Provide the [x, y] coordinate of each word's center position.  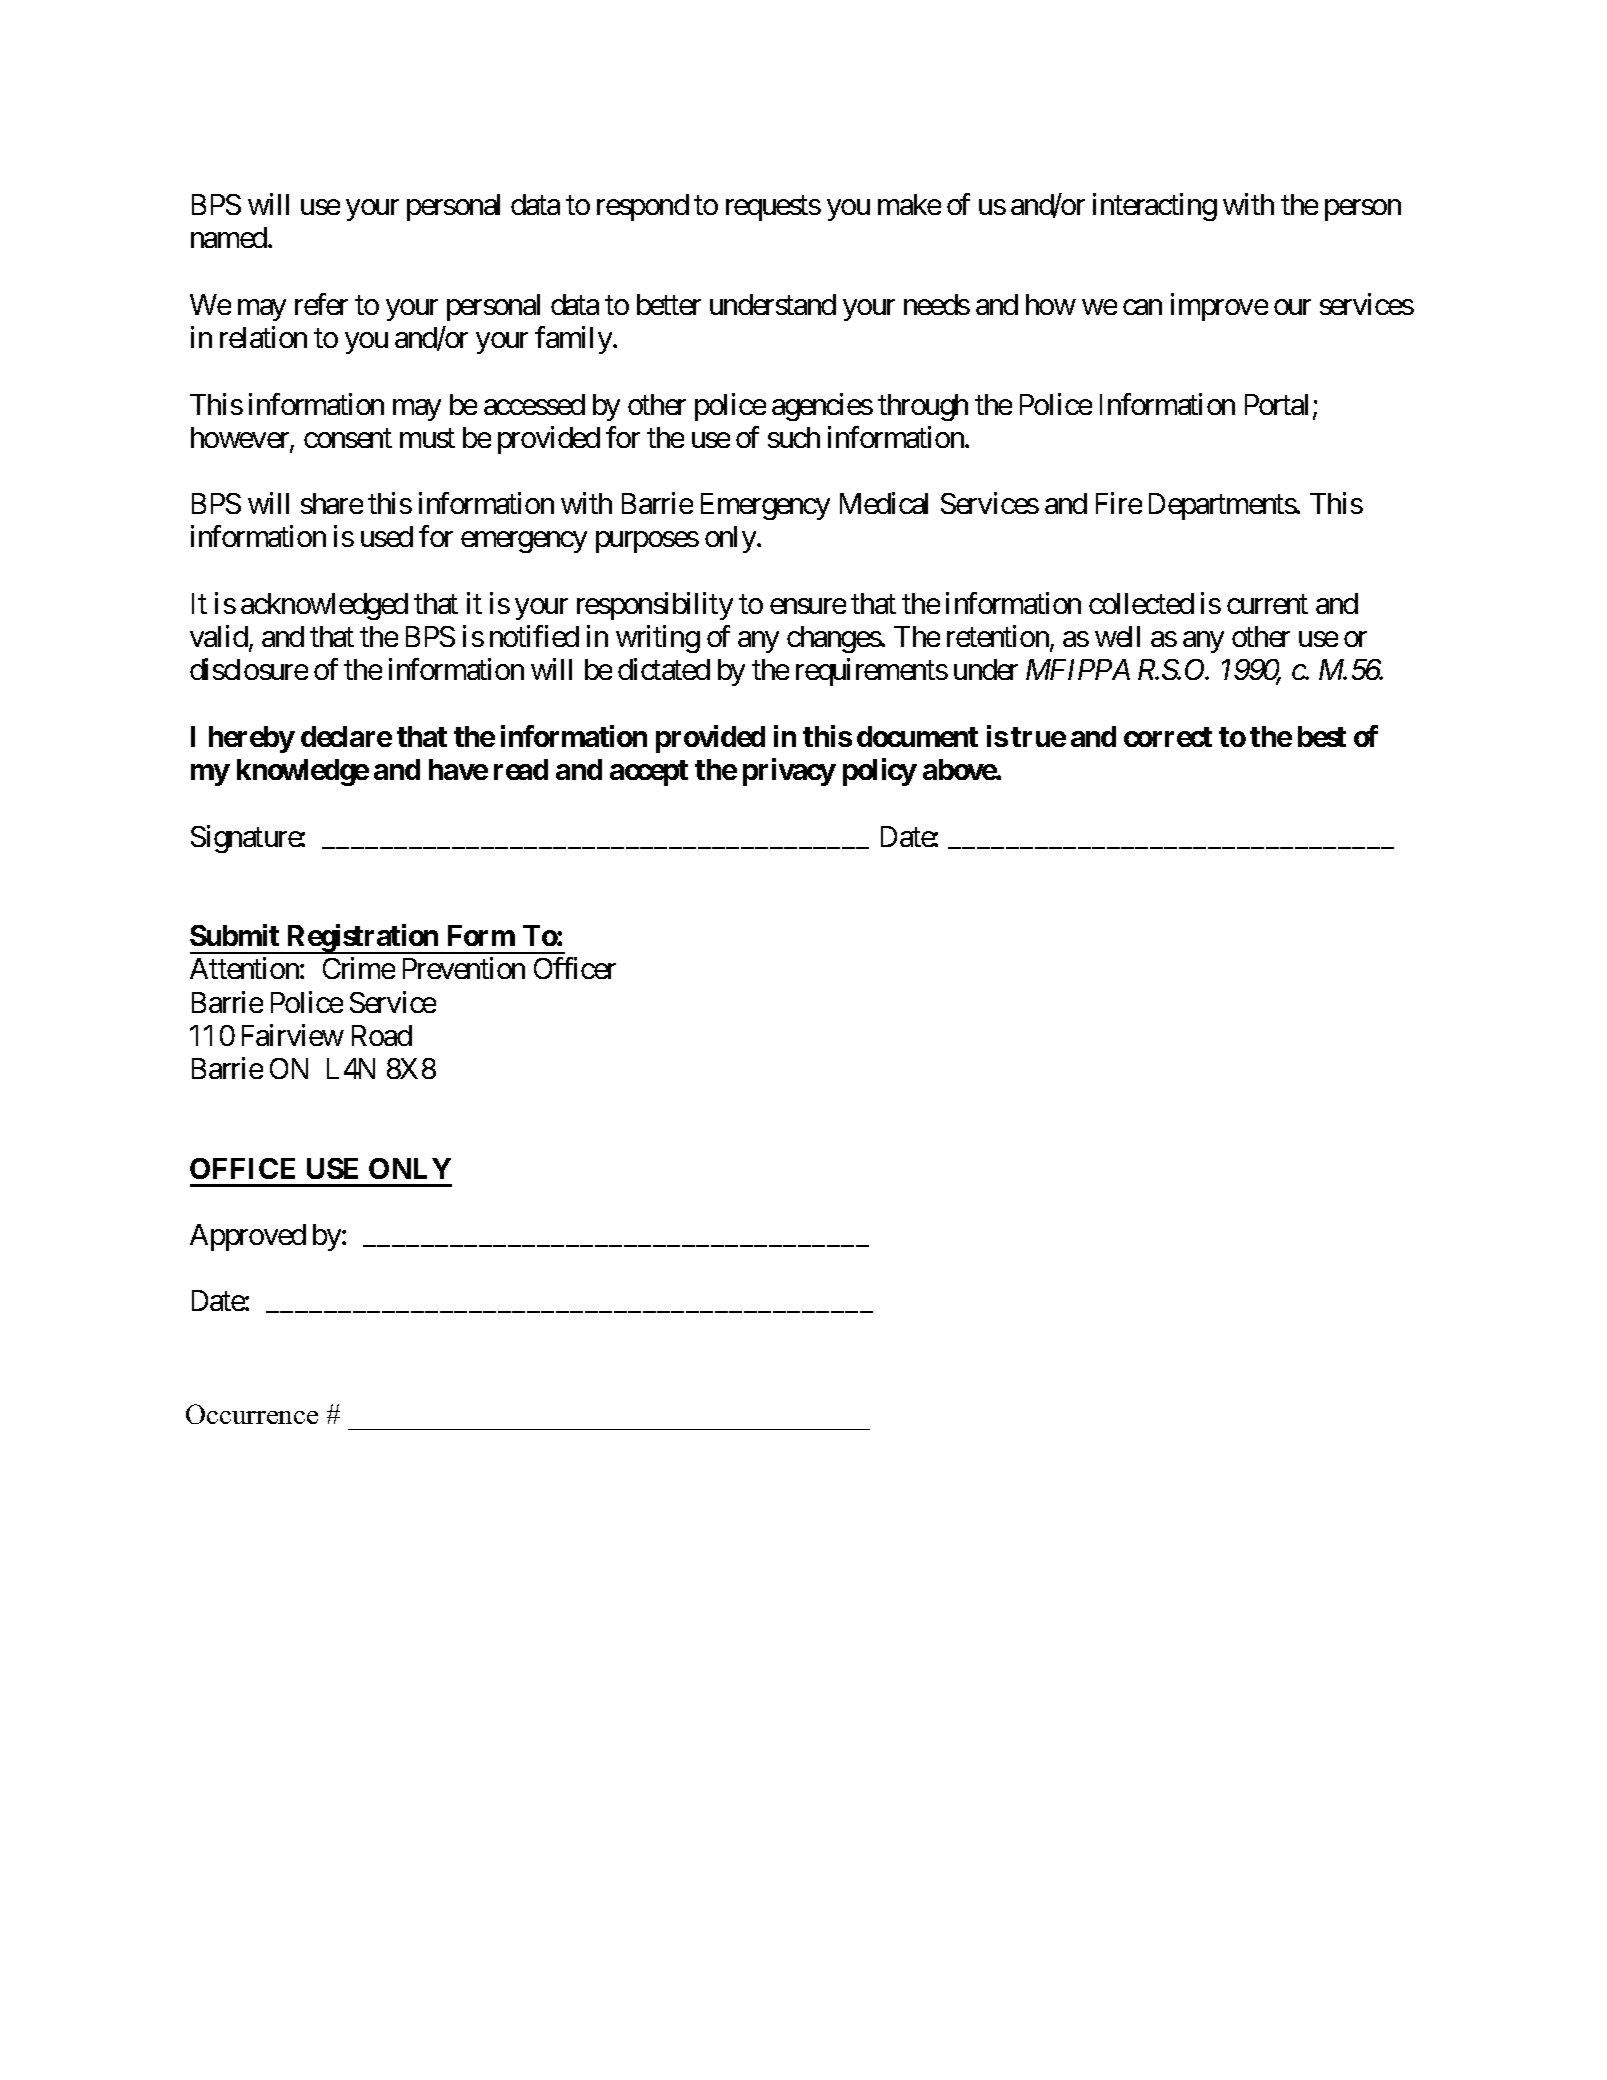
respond [643, 207]
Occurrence [252, 1414]
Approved [248, 1237]
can [1142, 307]
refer [321, 304]
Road [382, 1035]
